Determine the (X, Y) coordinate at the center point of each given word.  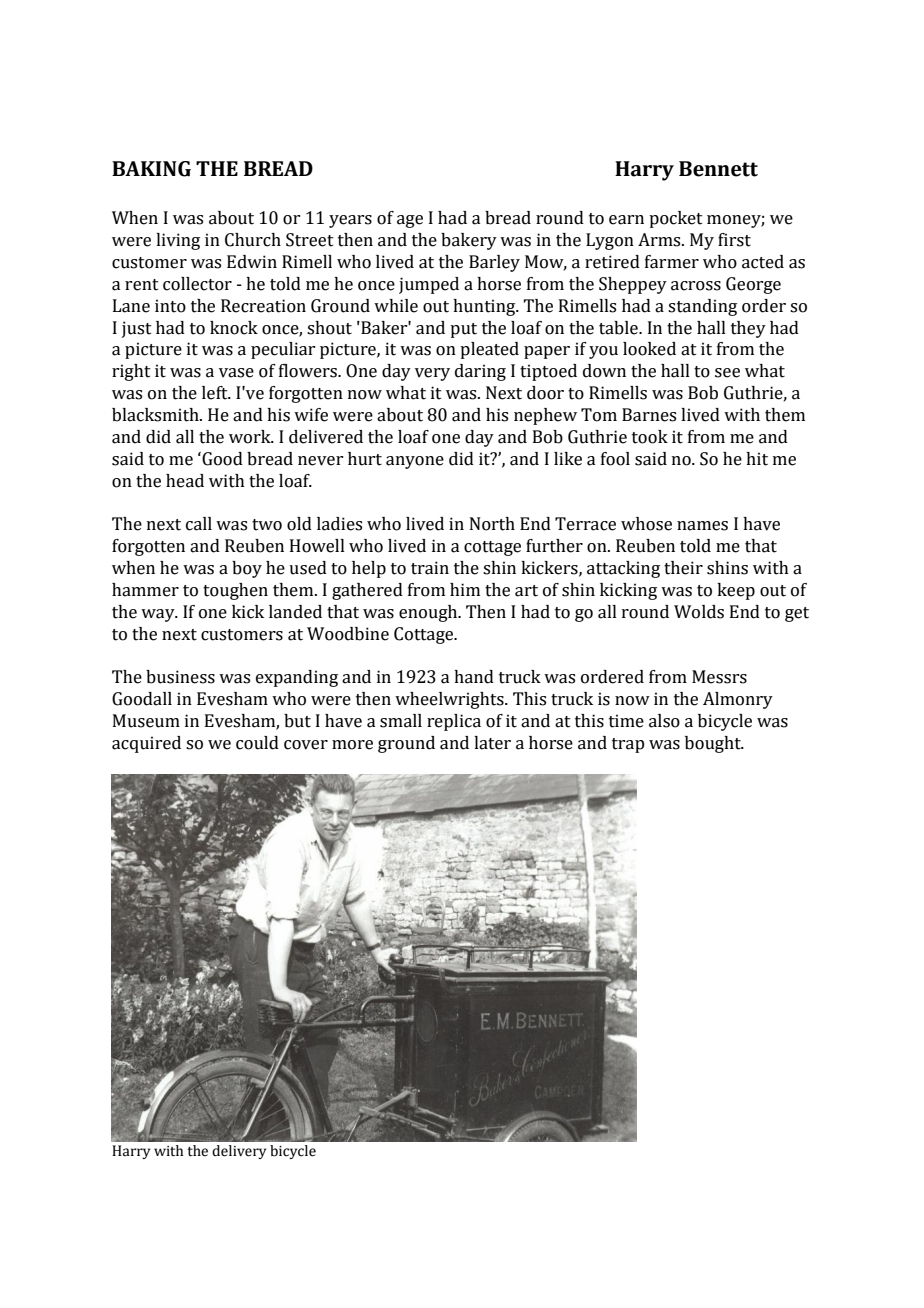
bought (714, 744)
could (257, 743)
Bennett (718, 169)
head (185, 481)
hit (757, 459)
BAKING (151, 169)
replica (454, 722)
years (350, 221)
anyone (415, 462)
